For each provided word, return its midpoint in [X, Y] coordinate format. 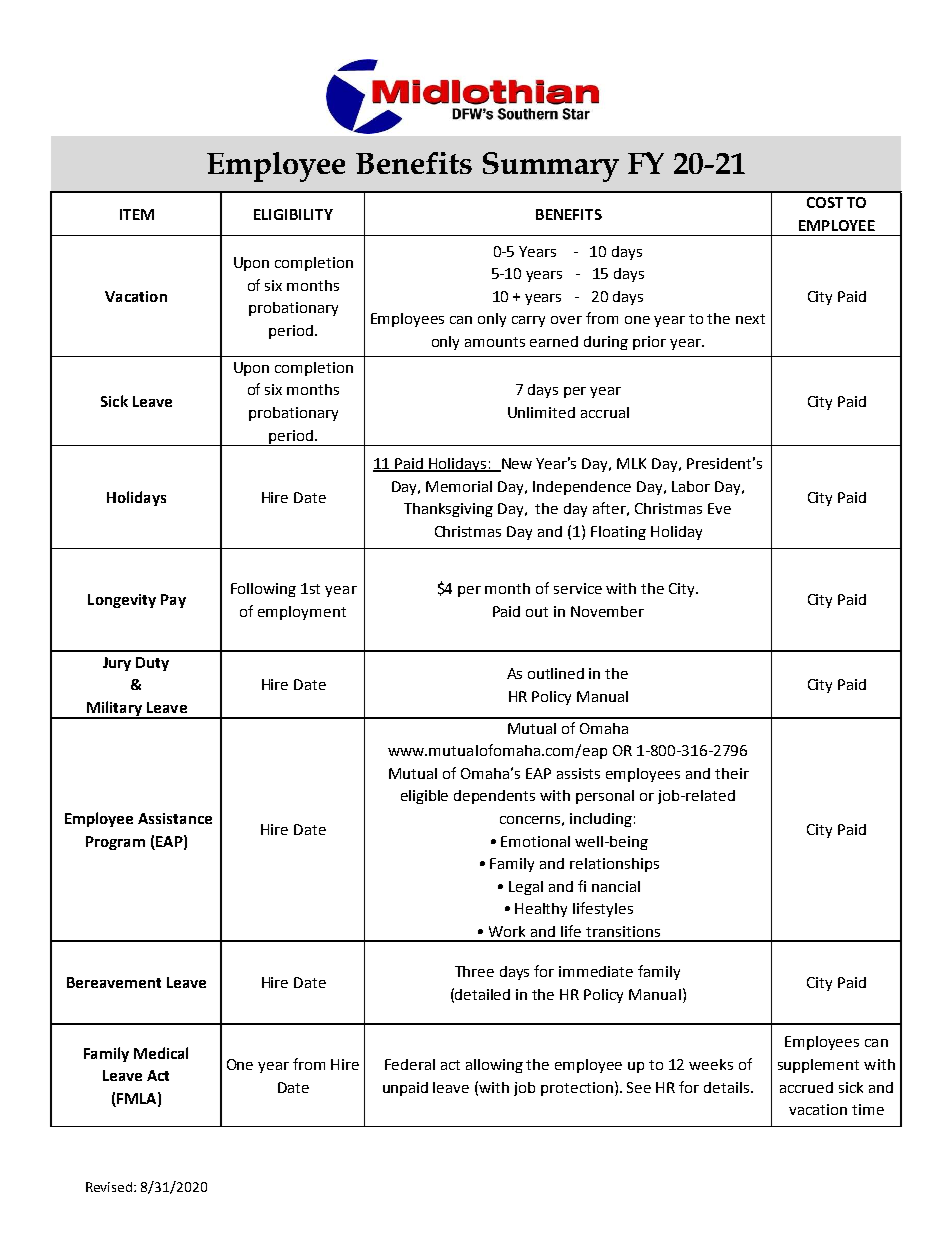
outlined [556, 673]
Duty [152, 664]
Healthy [541, 910]
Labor [691, 486]
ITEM [137, 214]
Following [263, 590]
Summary [551, 167]
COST [825, 202]
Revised [110, 1187]
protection [577, 1089]
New [516, 465]
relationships [614, 865]
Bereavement [114, 982]
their [732, 773]
